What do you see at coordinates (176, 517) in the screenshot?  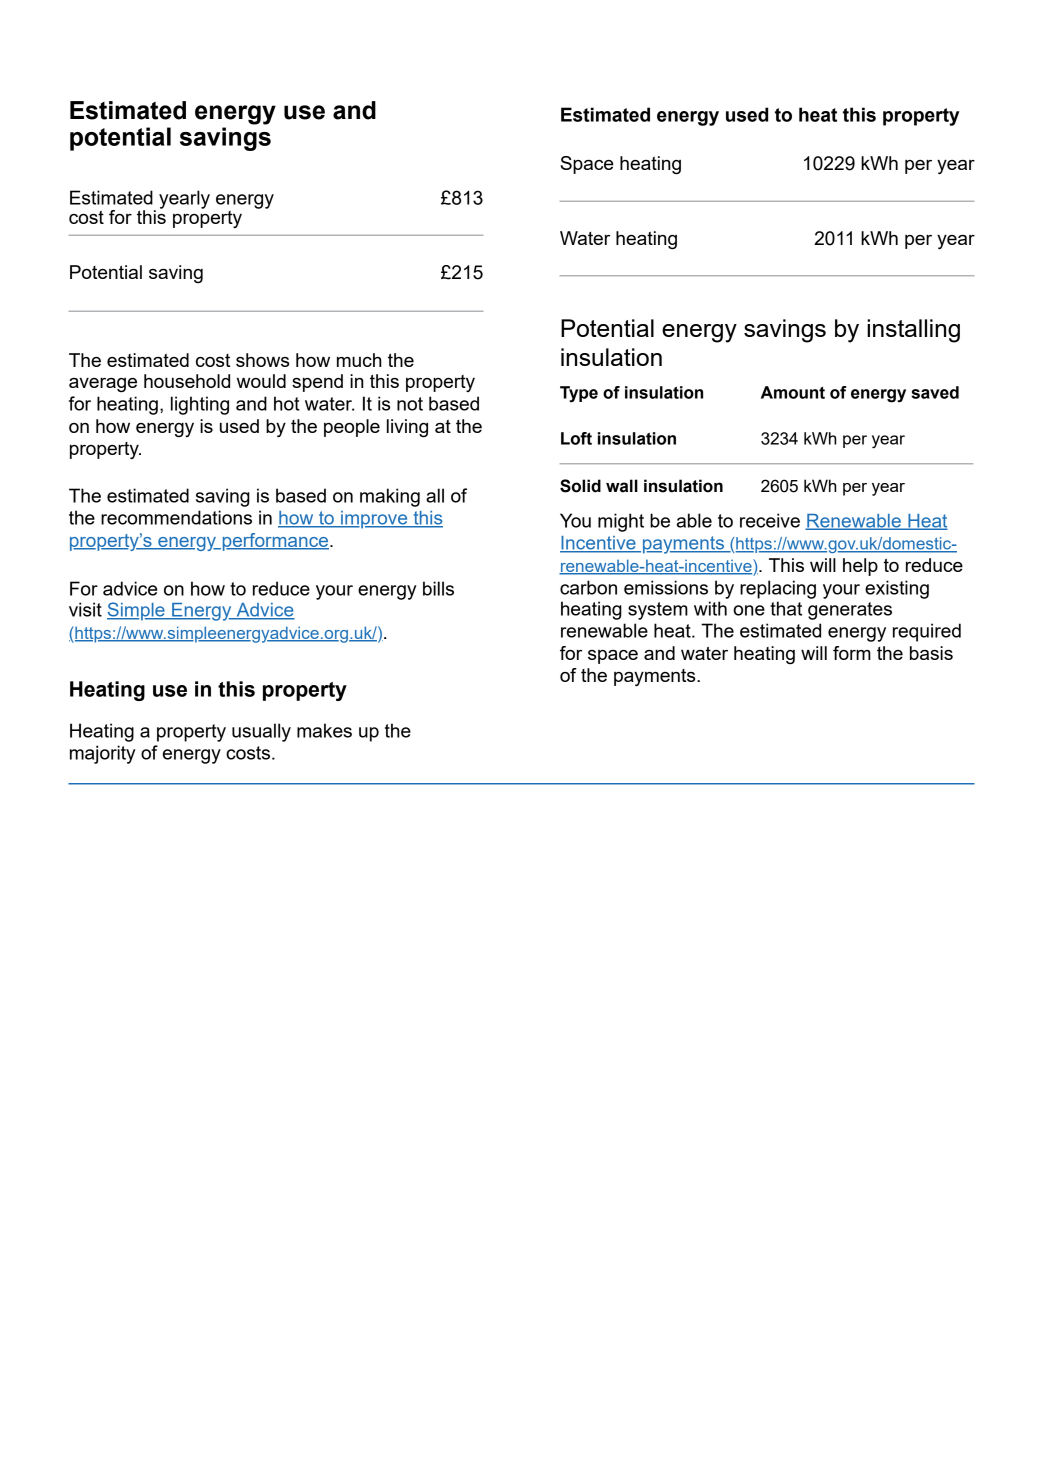 I see `recommendations` at bounding box center [176, 517].
